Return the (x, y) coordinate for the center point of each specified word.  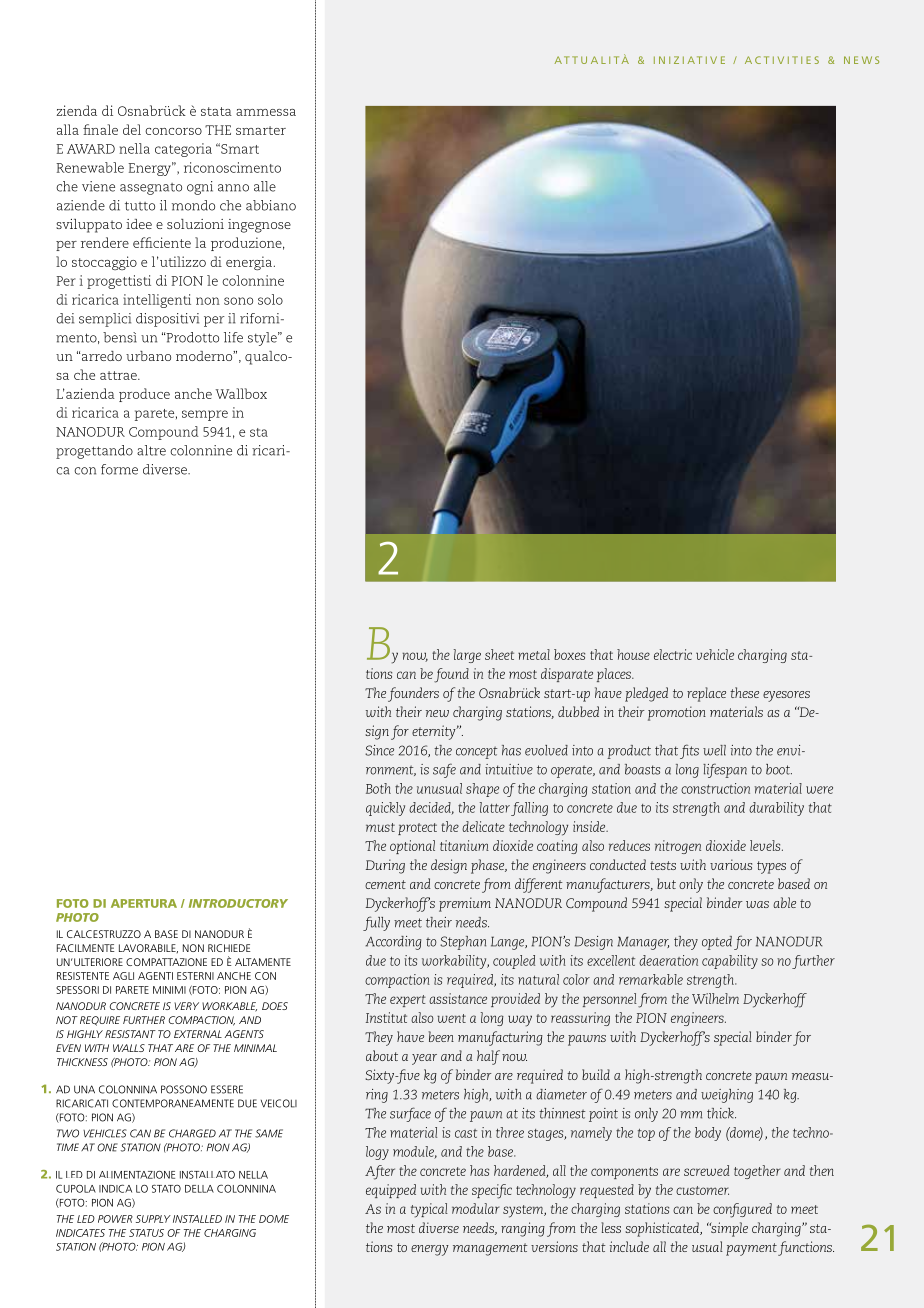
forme (119, 469)
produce (144, 395)
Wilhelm (715, 998)
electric (673, 654)
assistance (458, 998)
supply (153, 1219)
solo (270, 299)
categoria (183, 150)
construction (715, 788)
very (186, 1006)
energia (249, 263)
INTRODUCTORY (238, 903)
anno (233, 188)
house (633, 654)
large (467, 656)
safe (444, 770)
